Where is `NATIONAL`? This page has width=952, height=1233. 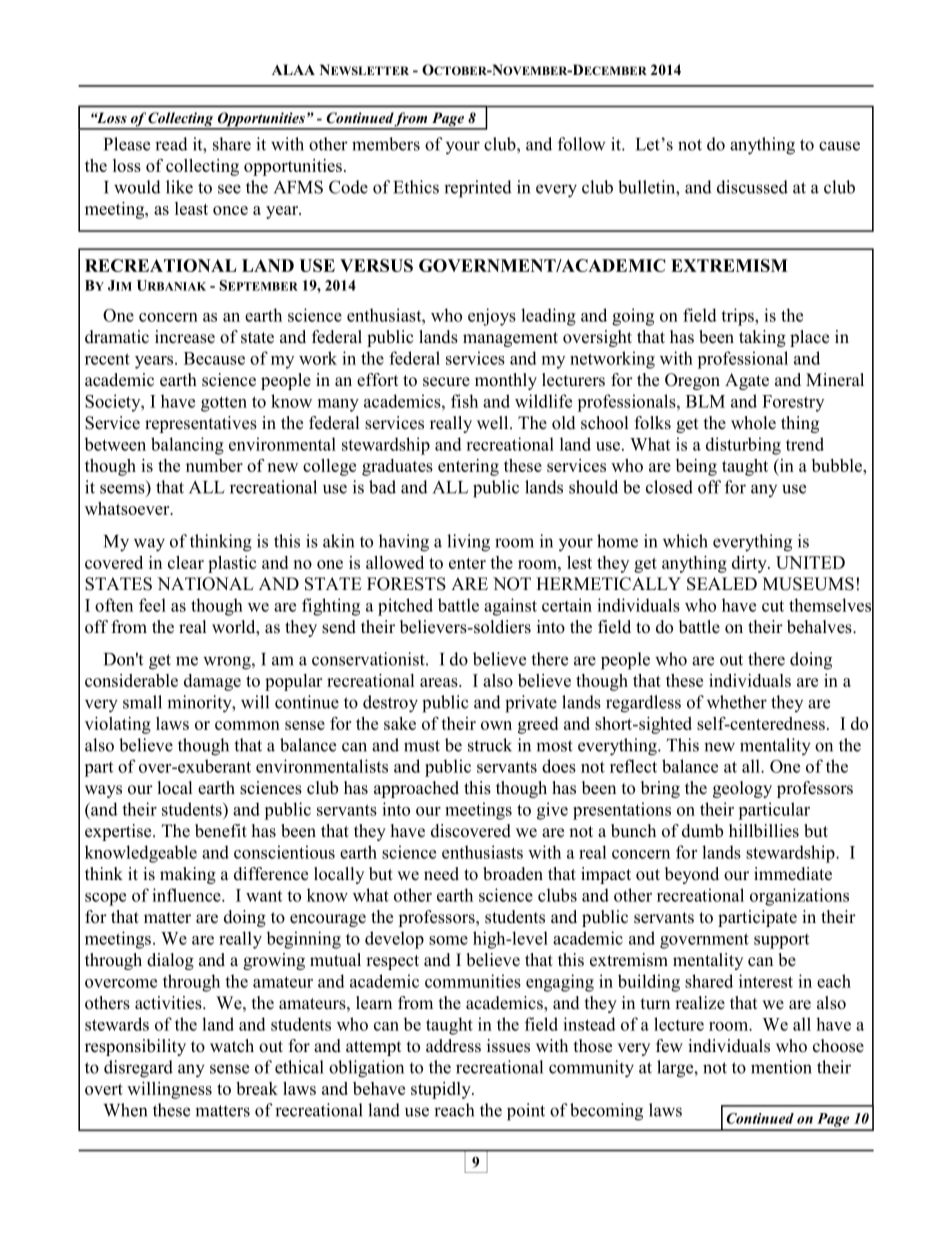 NATIONAL is located at coordinates (205, 584).
